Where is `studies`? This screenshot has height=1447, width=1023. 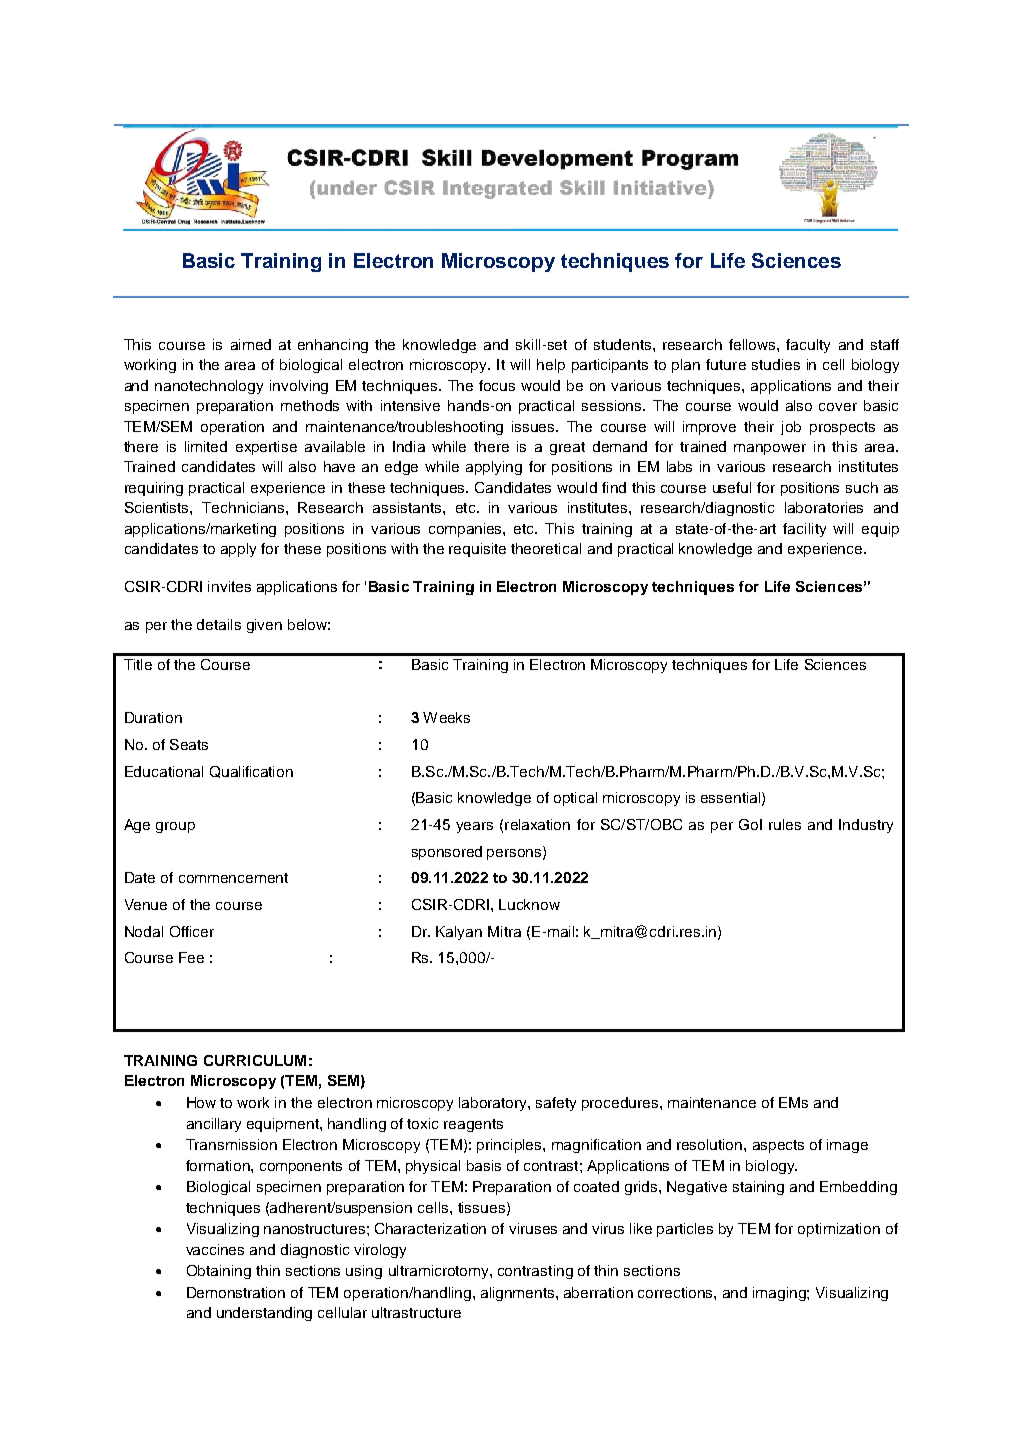
studies is located at coordinates (776, 364).
